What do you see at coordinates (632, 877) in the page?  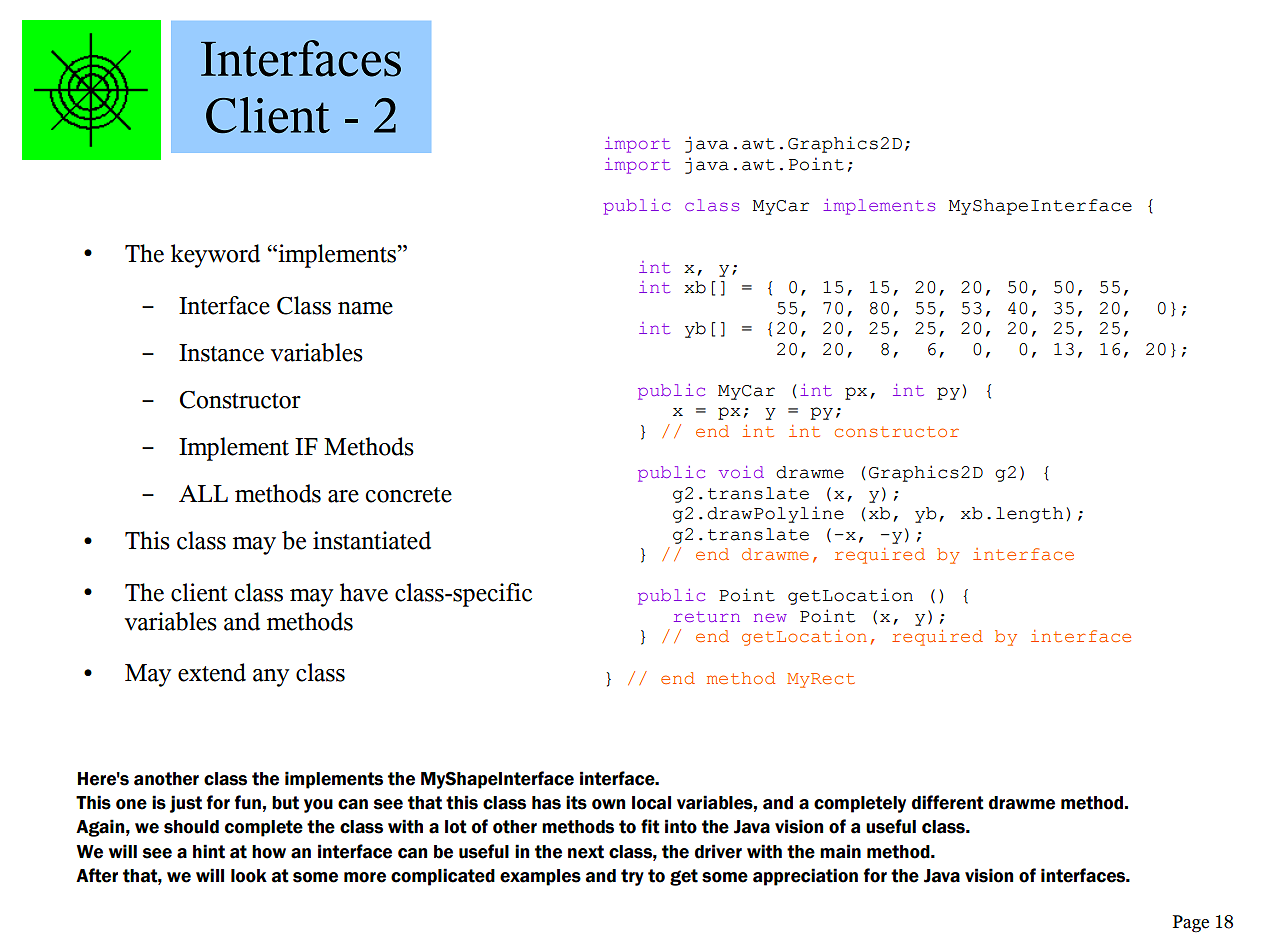 I see `try` at bounding box center [632, 877].
